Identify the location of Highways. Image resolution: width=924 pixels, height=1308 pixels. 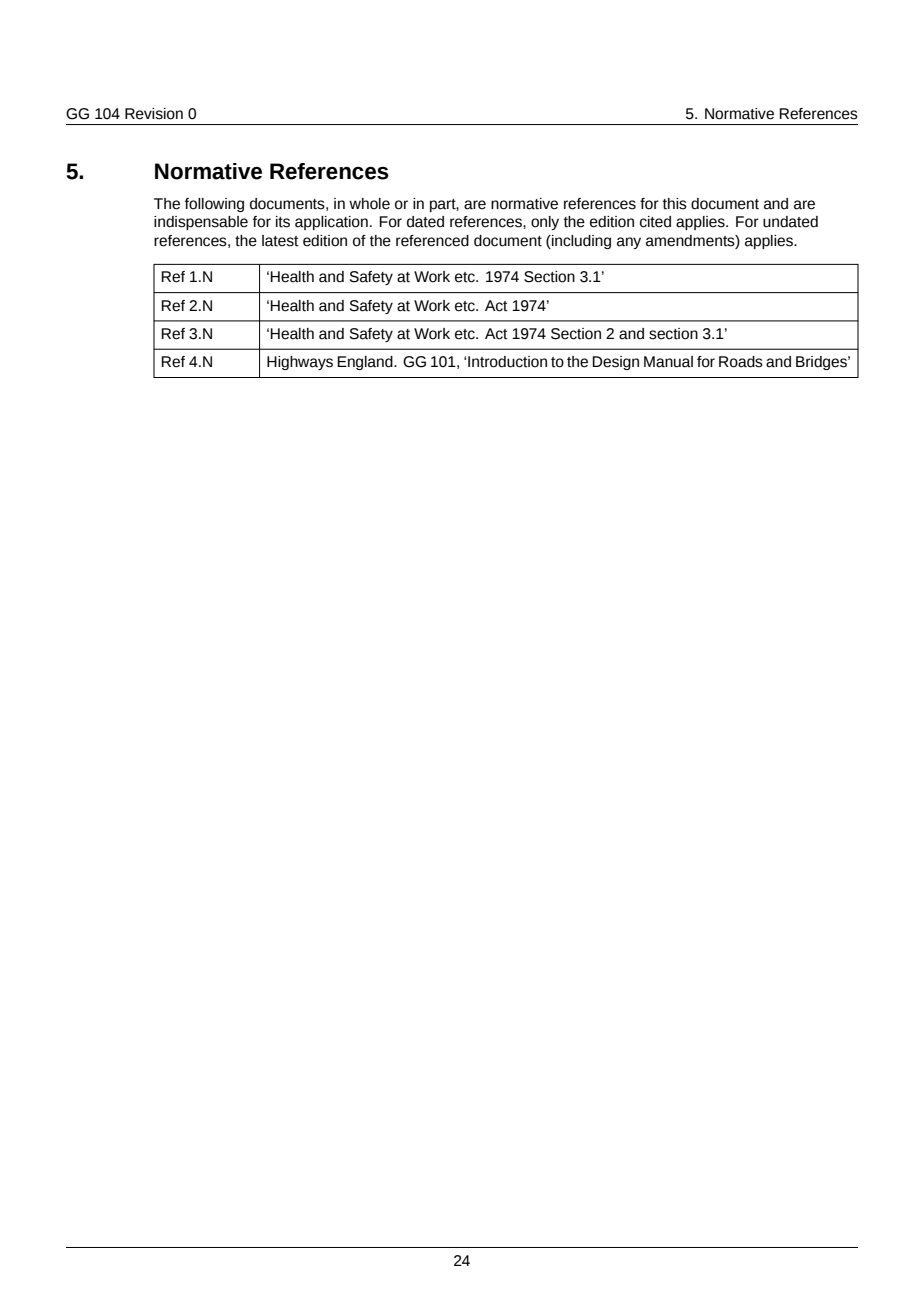
(300, 363).
